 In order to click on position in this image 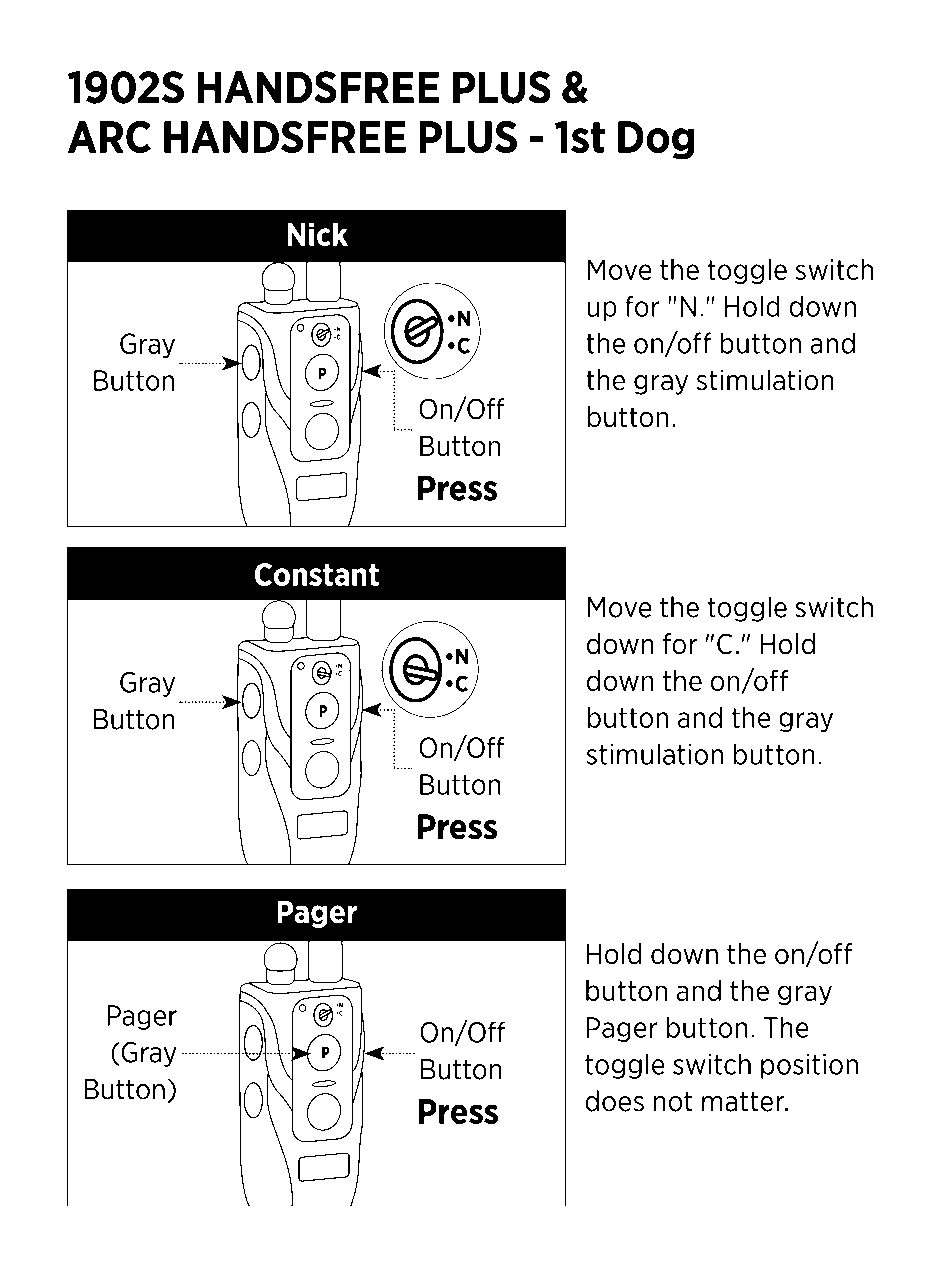, I will do `click(809, 1066)`.
